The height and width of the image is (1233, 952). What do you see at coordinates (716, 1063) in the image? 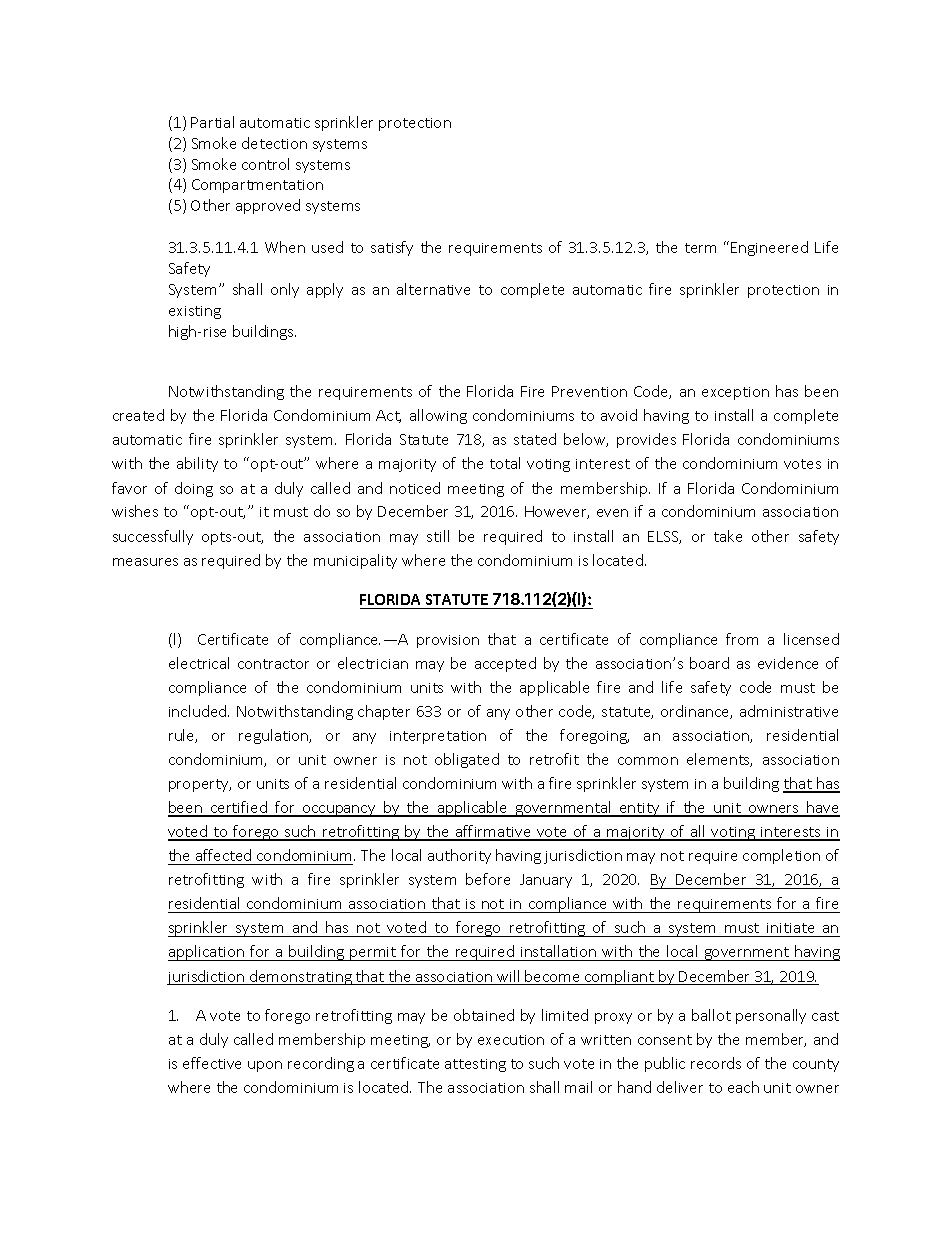
I see `records` at bounding box center [716, 1063].
